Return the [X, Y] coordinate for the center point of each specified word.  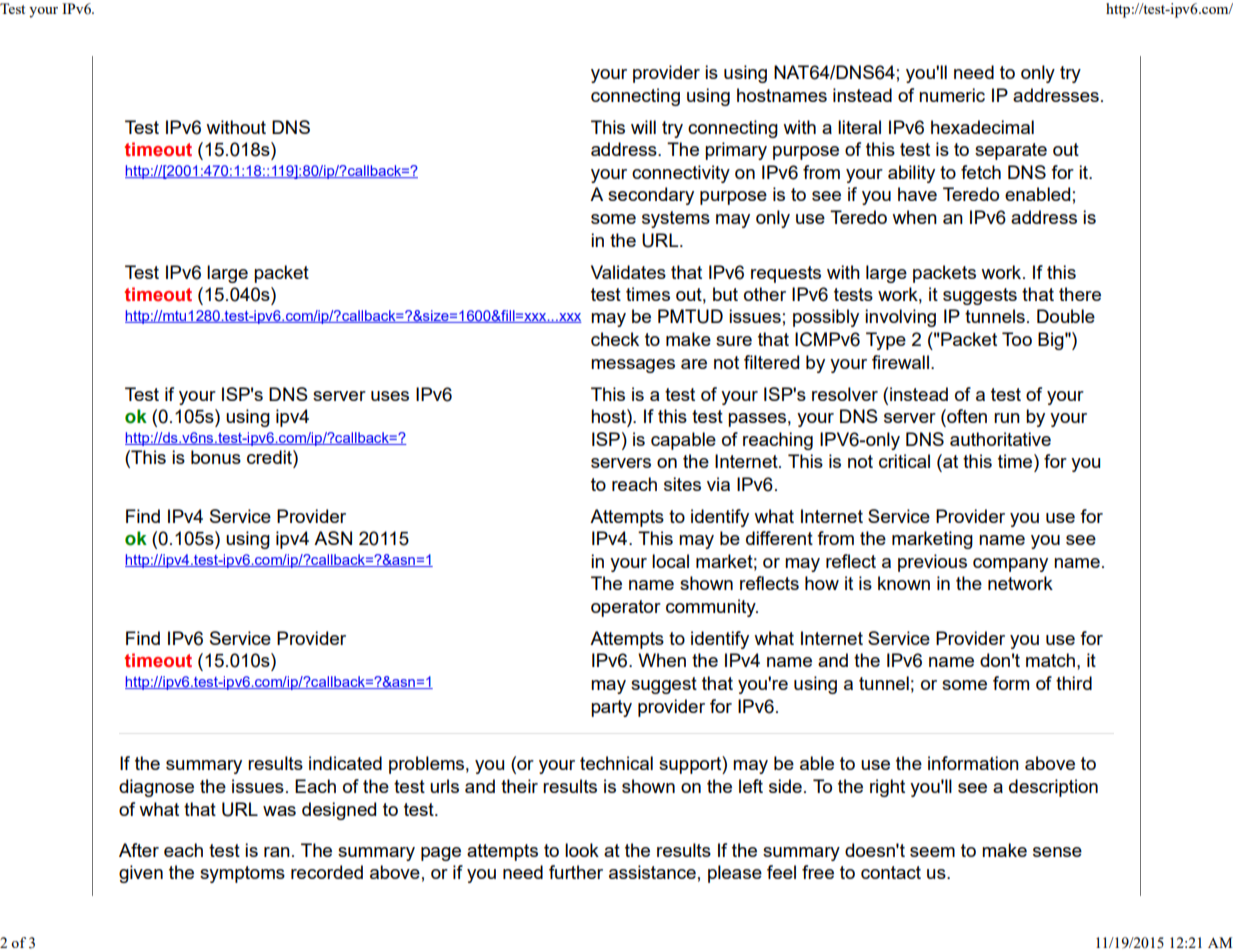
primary [736, 151]
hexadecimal [982, 127]
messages [633, 366]
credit [270, 457]
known [904, 583]
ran [277, 852]
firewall [900, 362]
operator [626, 608]
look [582, 850]
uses [390, 396]
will [643, 127]
